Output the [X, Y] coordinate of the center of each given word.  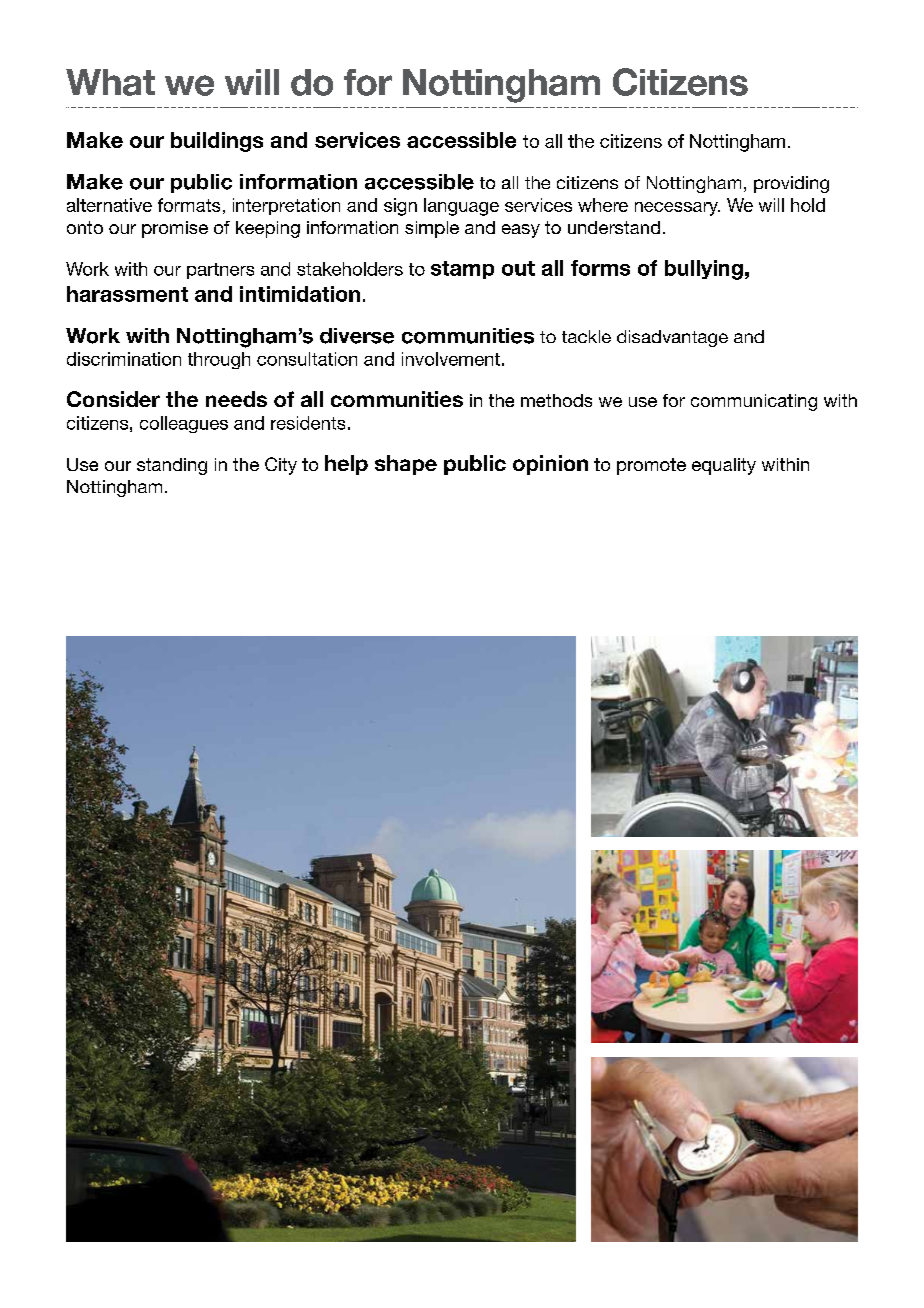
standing [172, 466]
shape [406, 465]
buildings [217, 142]
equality [724, 466]
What [110, 82]
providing [791, 184]
